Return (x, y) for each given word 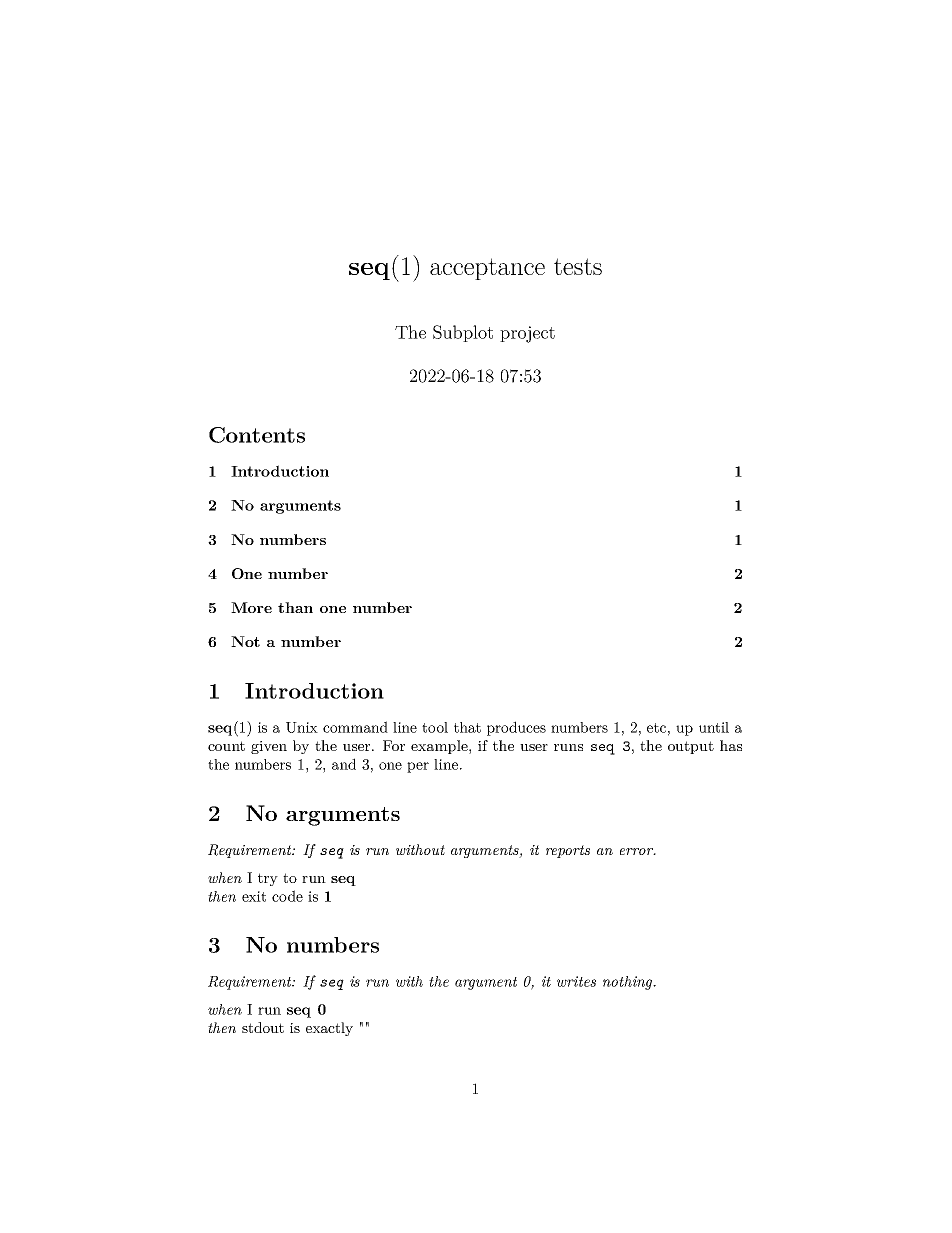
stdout (263, 1027)
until (714, 727)
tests (578, 266)
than (295, 607)
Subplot (463, 333)
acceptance (487, 269)
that (467, 727)
